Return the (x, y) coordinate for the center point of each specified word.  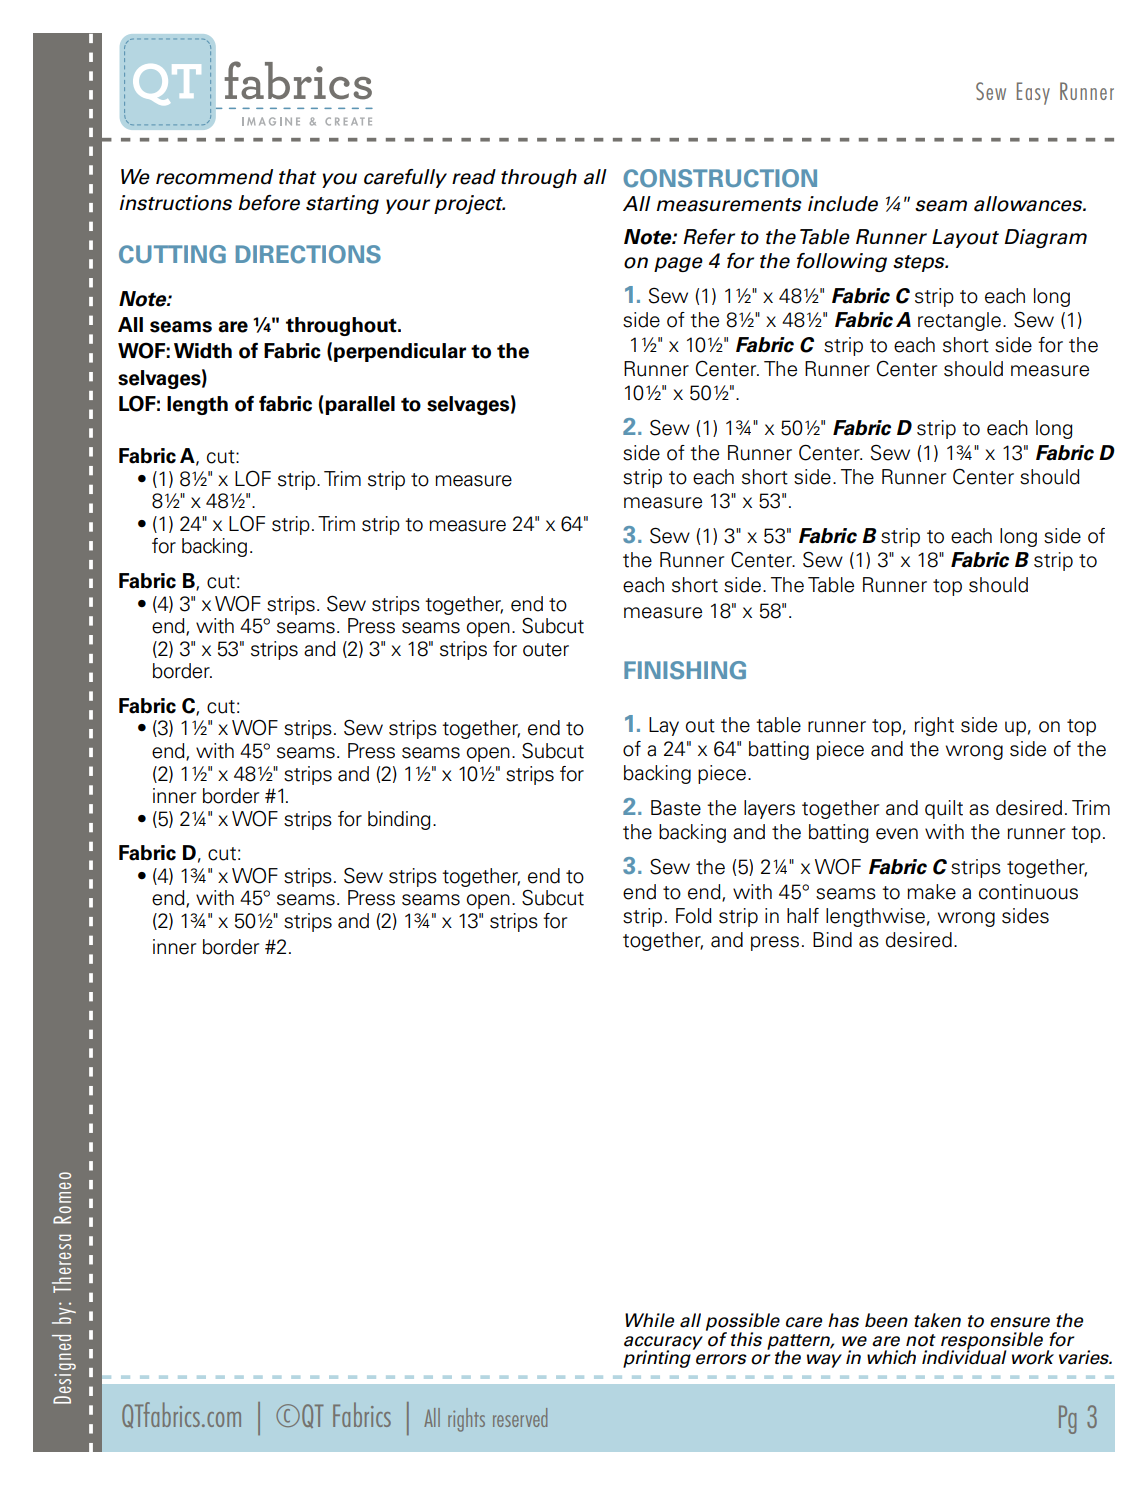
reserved (520, 1417)
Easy (1033, 93)
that (297, 177)
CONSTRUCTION (720, 178)
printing (657, 1359)
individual (964, 1356)
